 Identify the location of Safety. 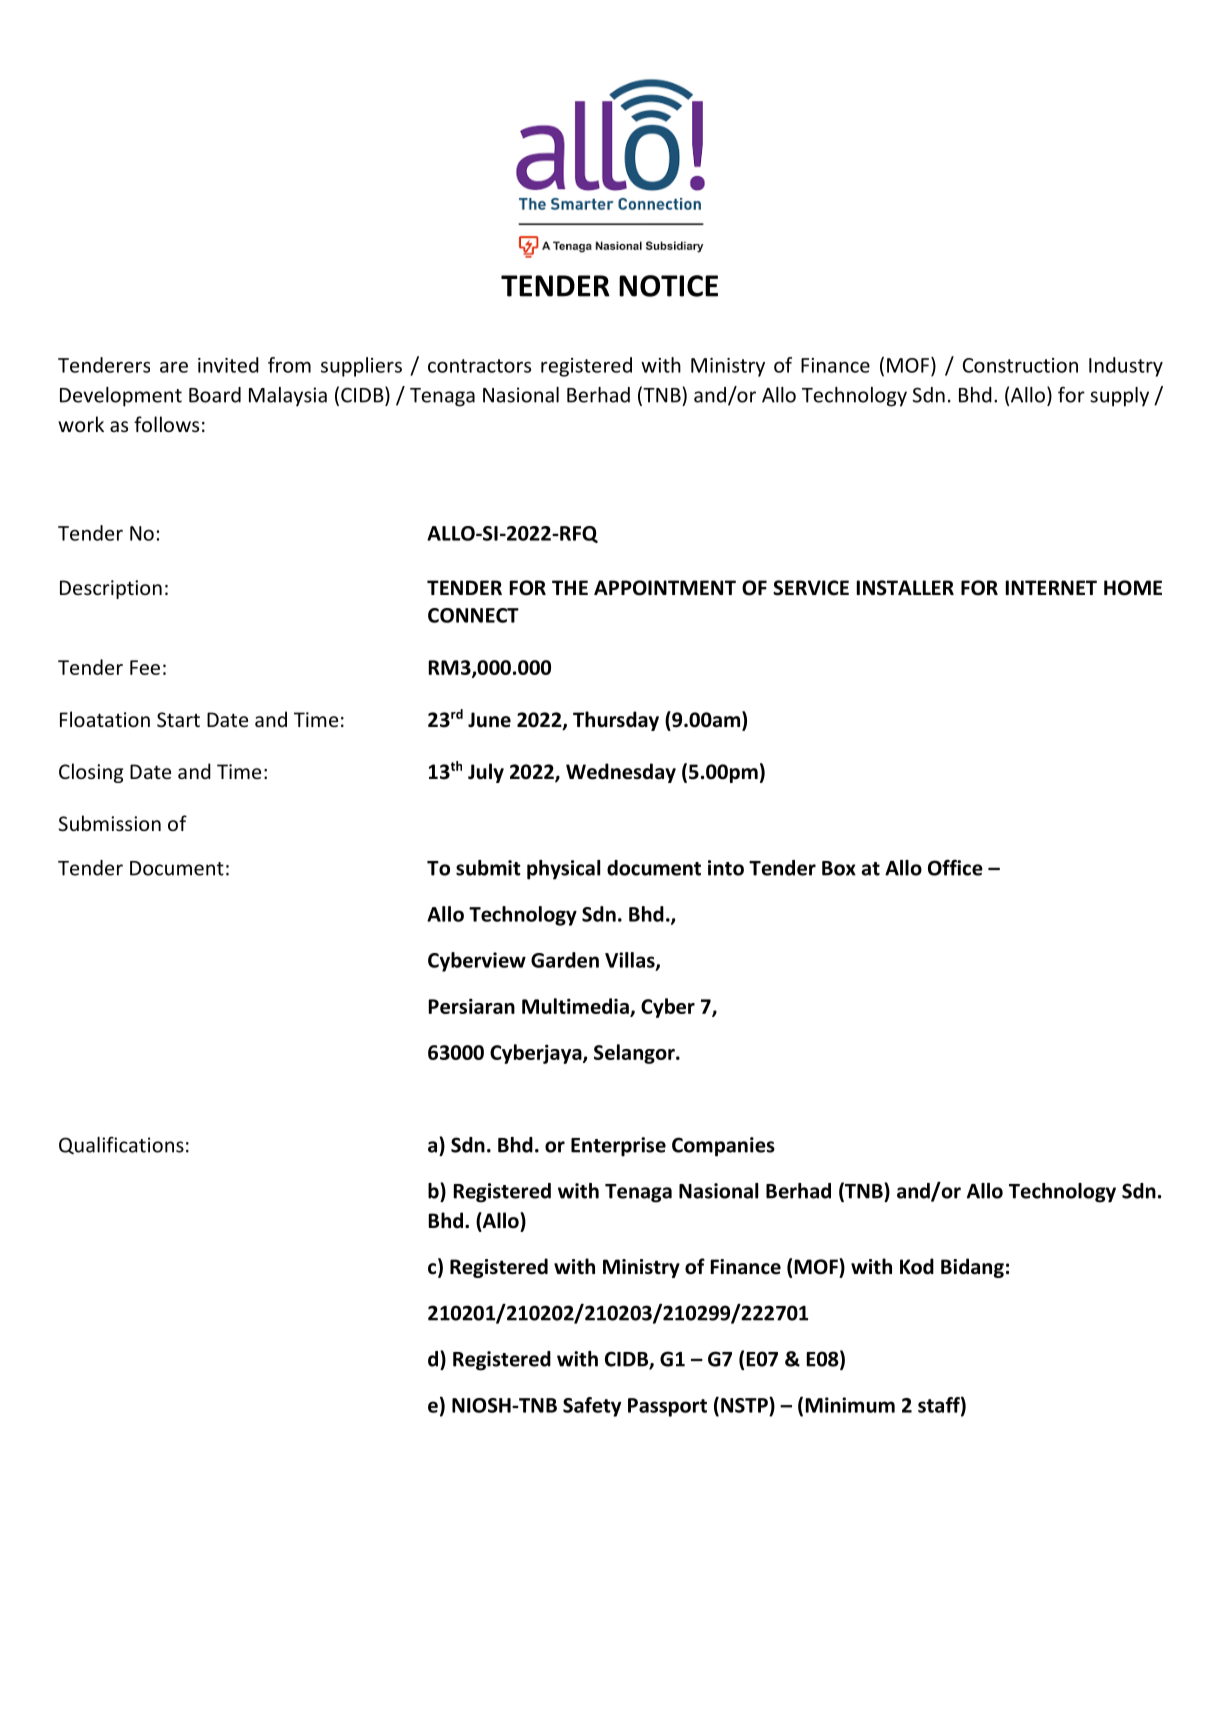
(592, 1407).
